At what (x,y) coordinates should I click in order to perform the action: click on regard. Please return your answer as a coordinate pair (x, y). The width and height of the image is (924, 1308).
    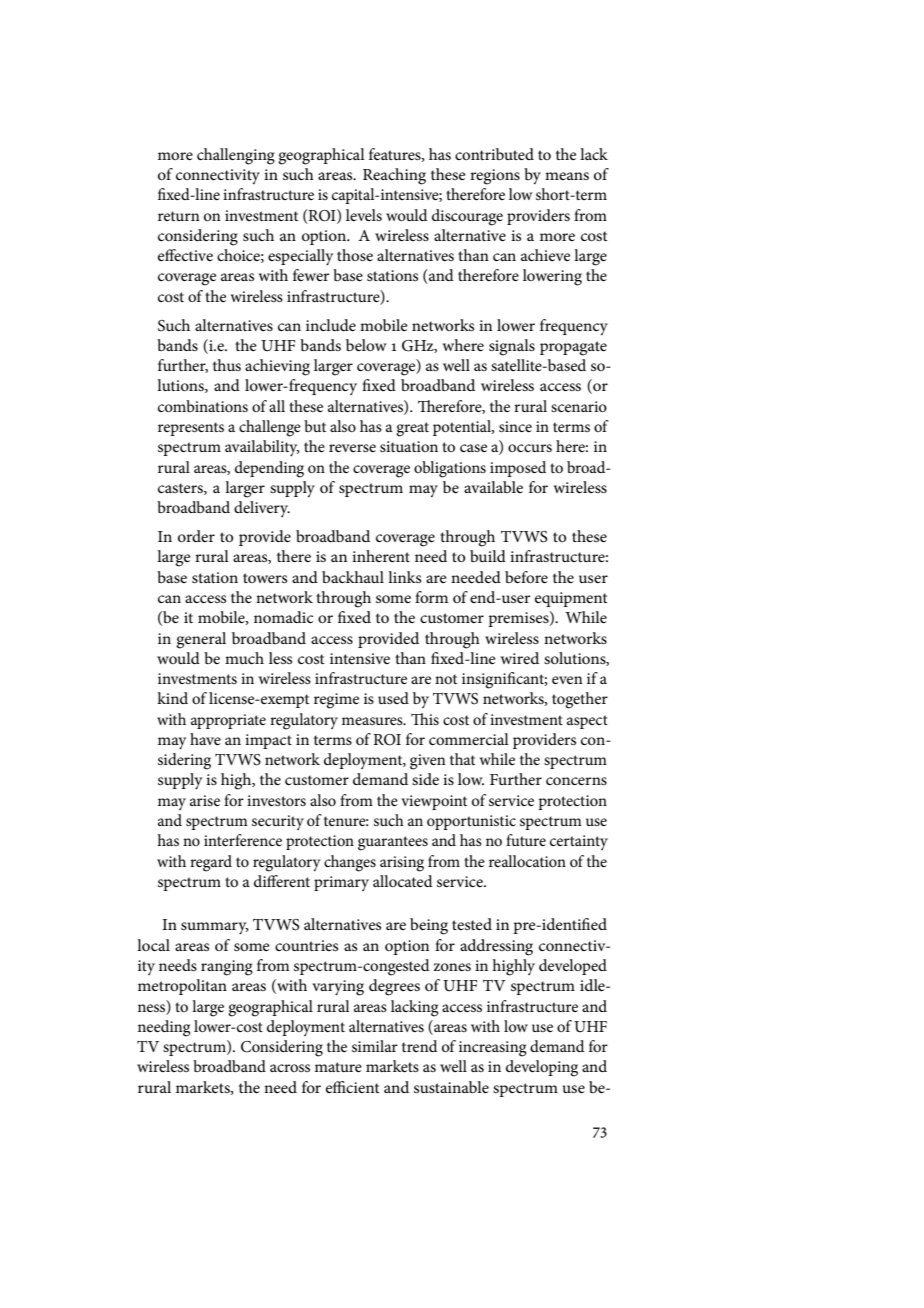
    Looking at the image, I should click on (211, 863).
